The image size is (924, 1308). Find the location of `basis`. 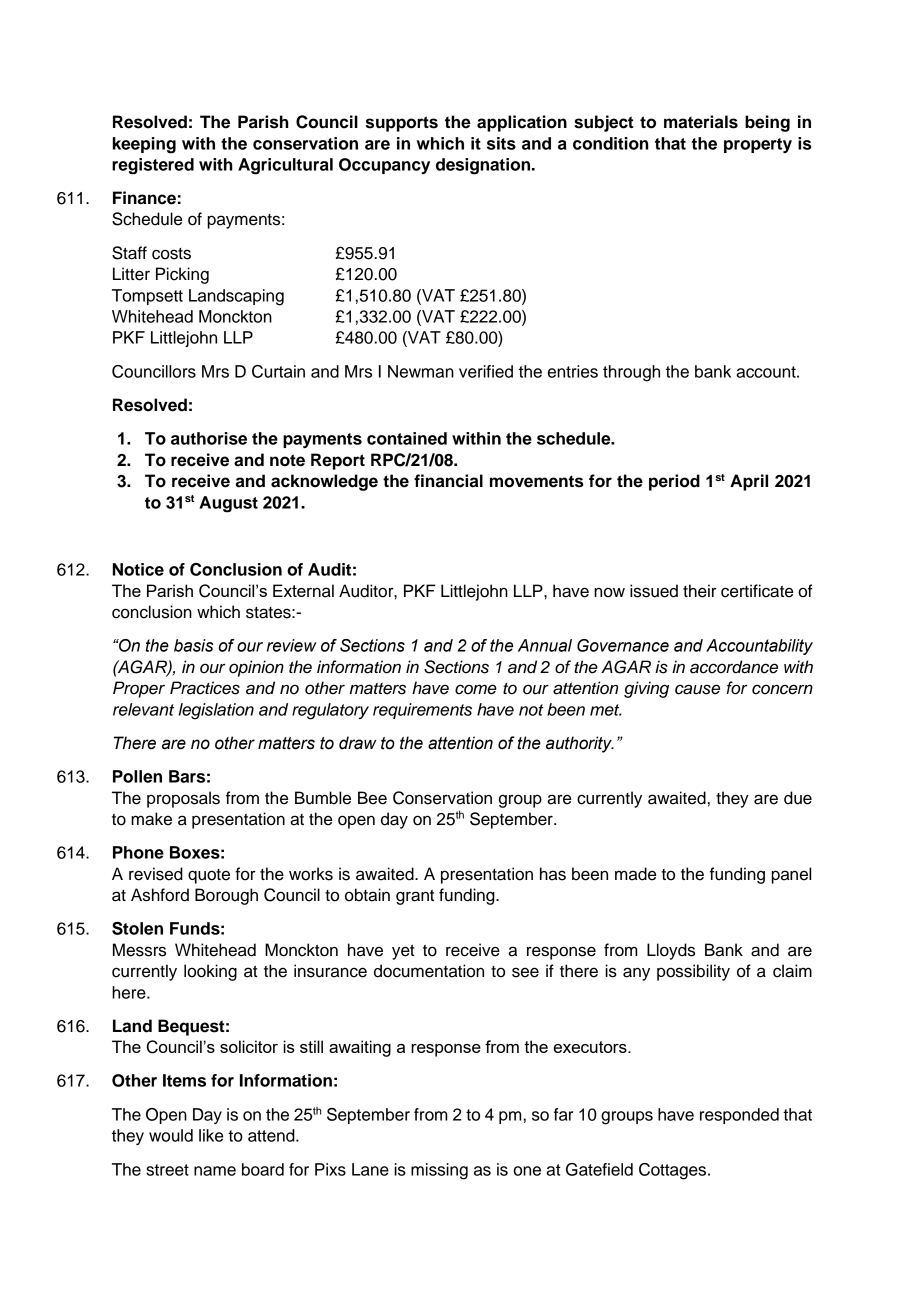

basis is located at coordinates (194, 645).
